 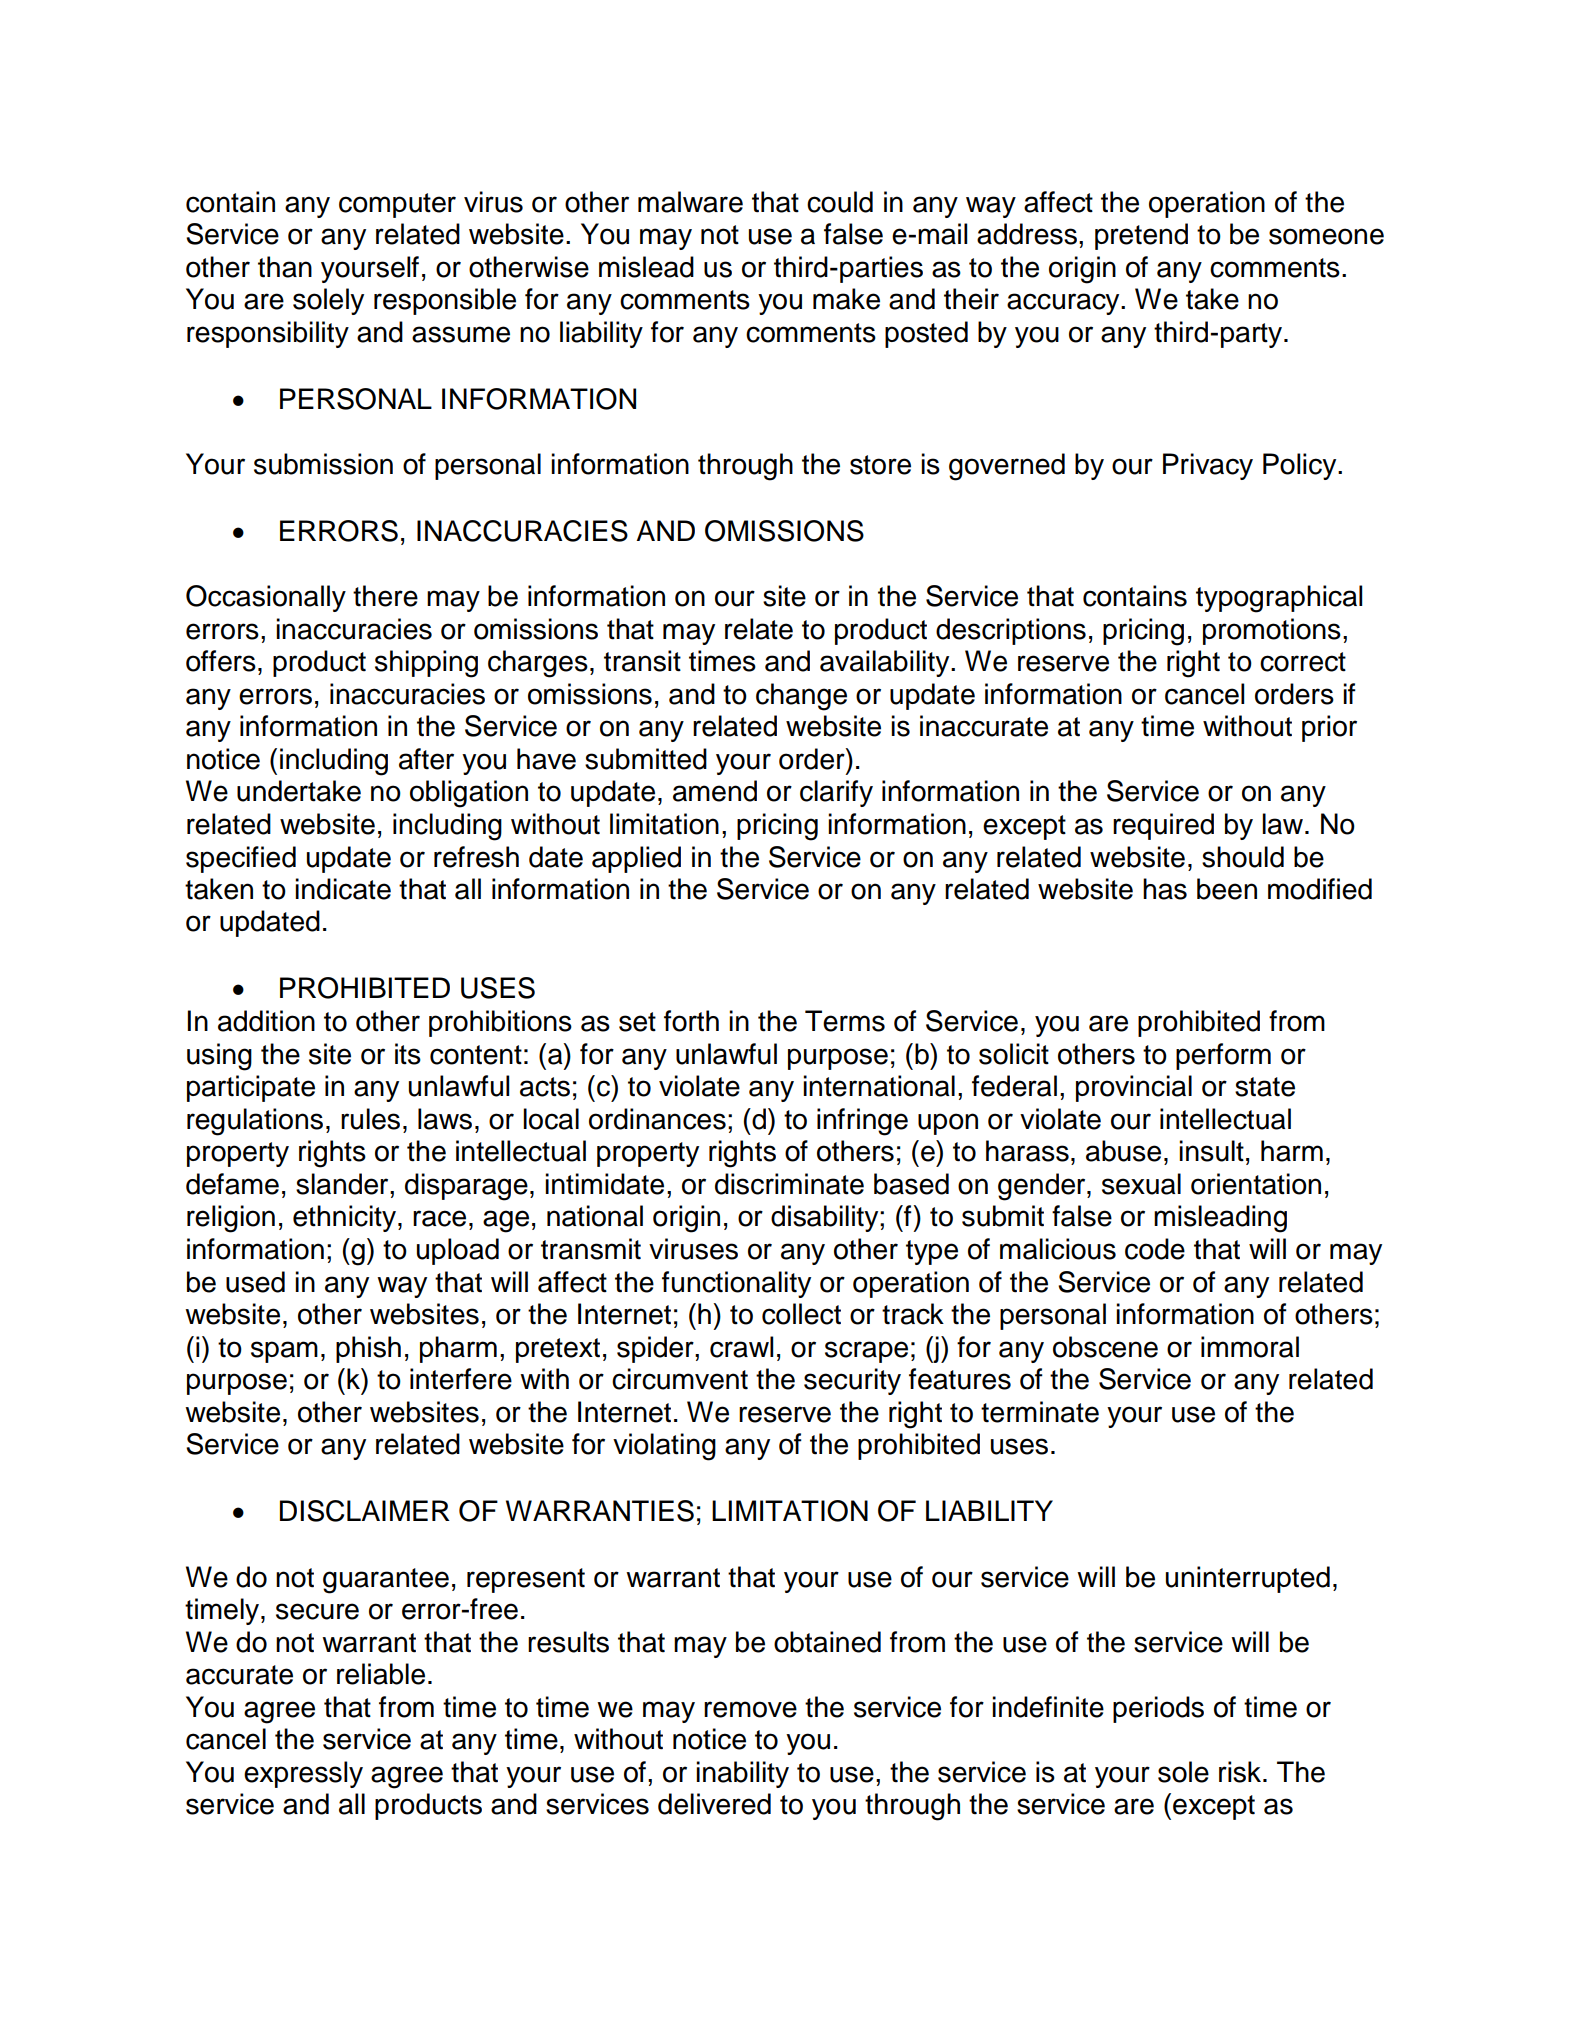 What do you see at coordinates (845, 1021) in the page?
I see `Terms` at bounding box center [845, 1021].
